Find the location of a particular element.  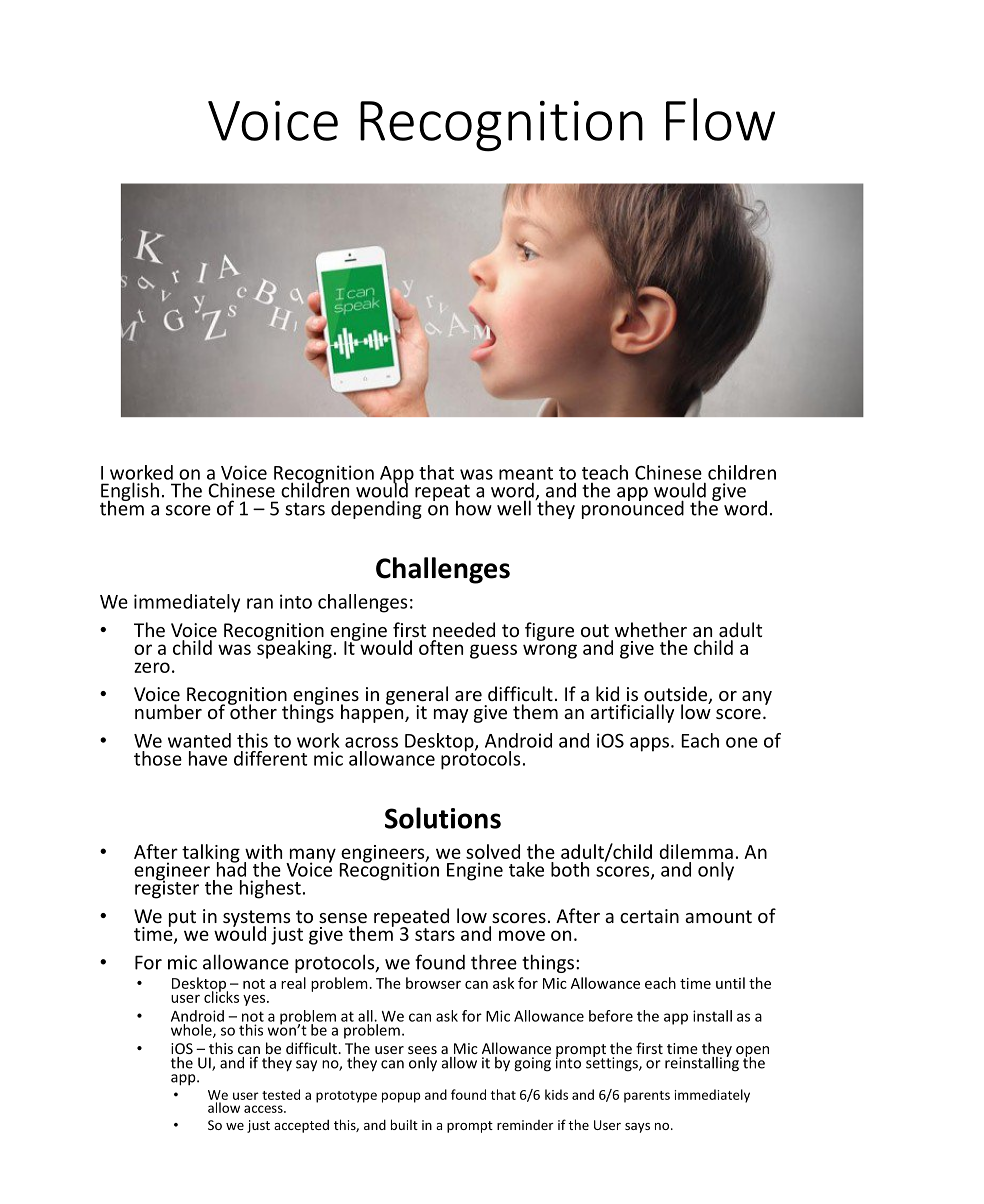

needed is located at coordinates (464, 629).
